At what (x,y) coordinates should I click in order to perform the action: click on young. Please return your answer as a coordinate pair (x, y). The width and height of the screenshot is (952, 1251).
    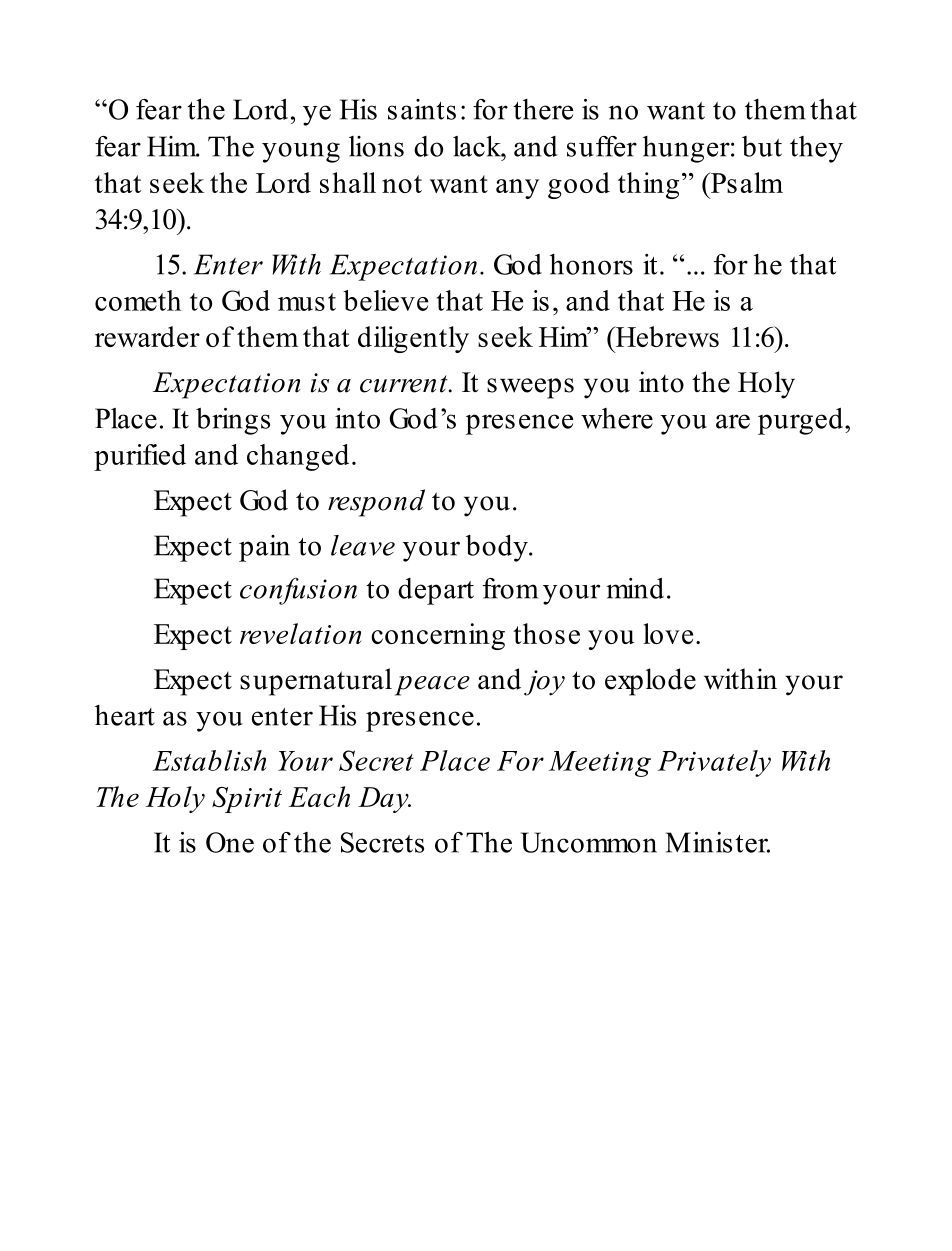
    Looking at the image, I should click on (301, 152).
